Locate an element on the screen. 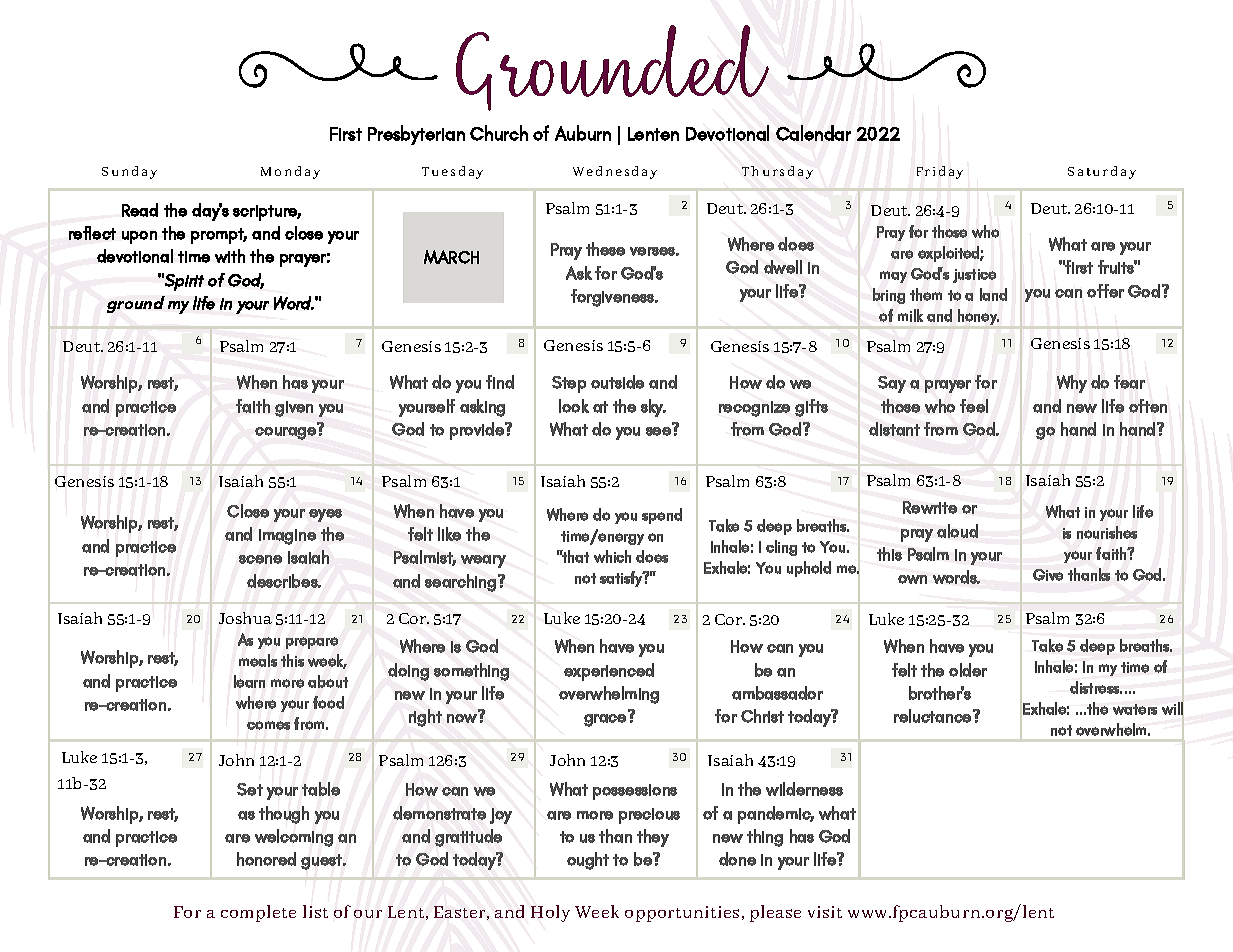  opportunities is located at coordinates (682, 914).
